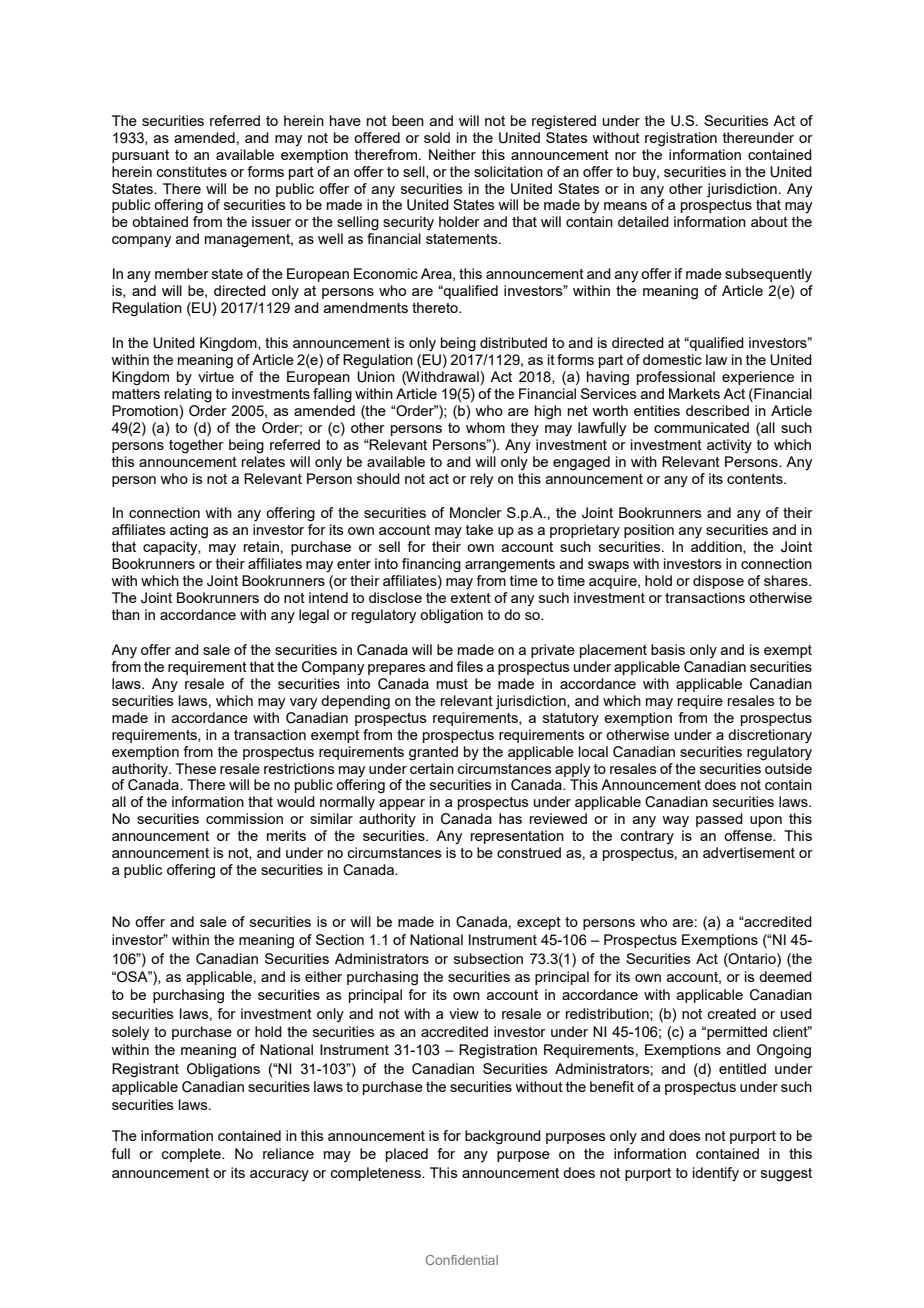 The height and width of the screenshot is (1308, 924). Describe the element at coordinates (195, 768) in the screenshot. I see `These` at that location.
